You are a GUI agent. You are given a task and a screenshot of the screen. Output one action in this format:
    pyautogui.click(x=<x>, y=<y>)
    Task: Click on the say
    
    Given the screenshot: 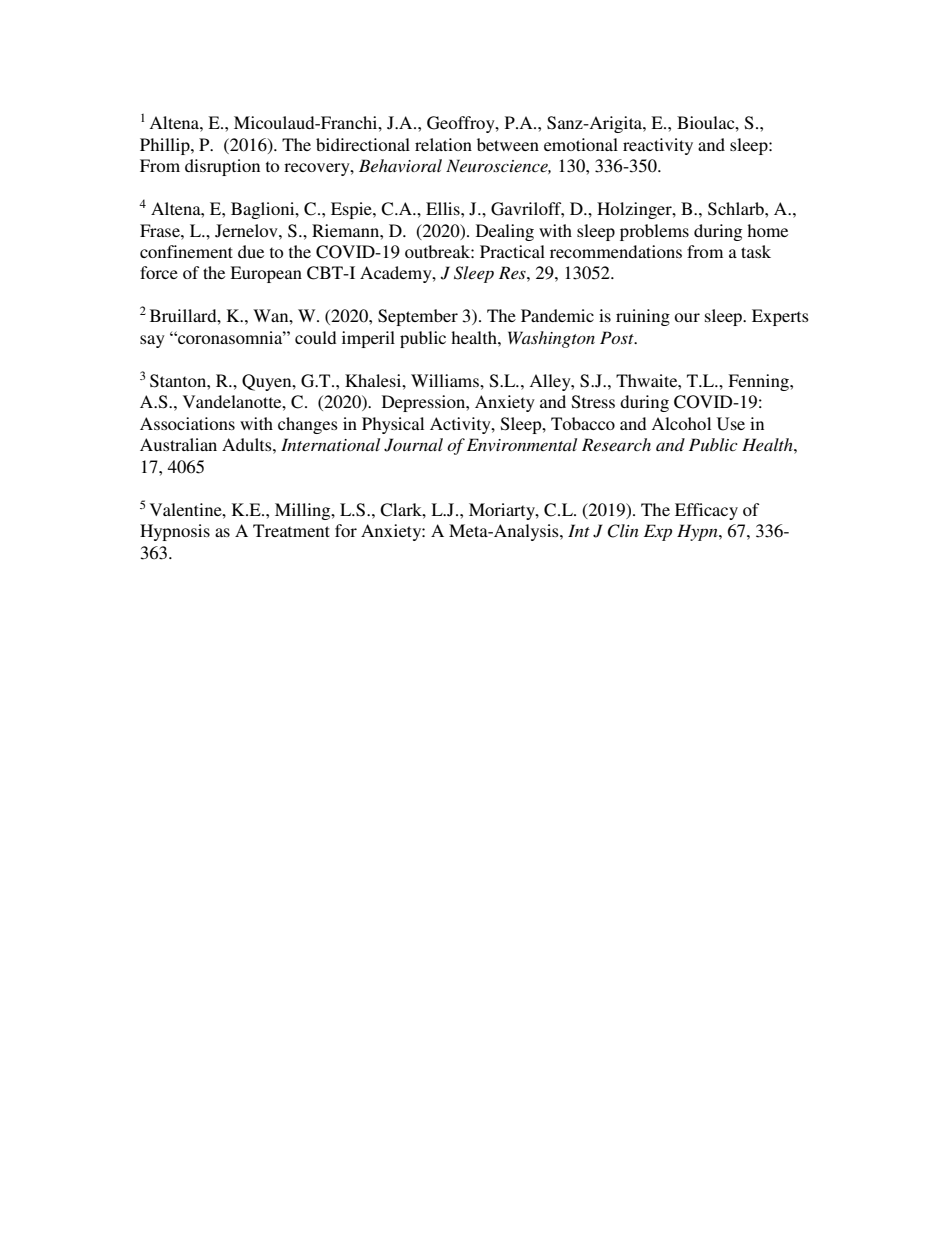 What is the action you would take?
    pyautogui.click(x=152, y=341)
